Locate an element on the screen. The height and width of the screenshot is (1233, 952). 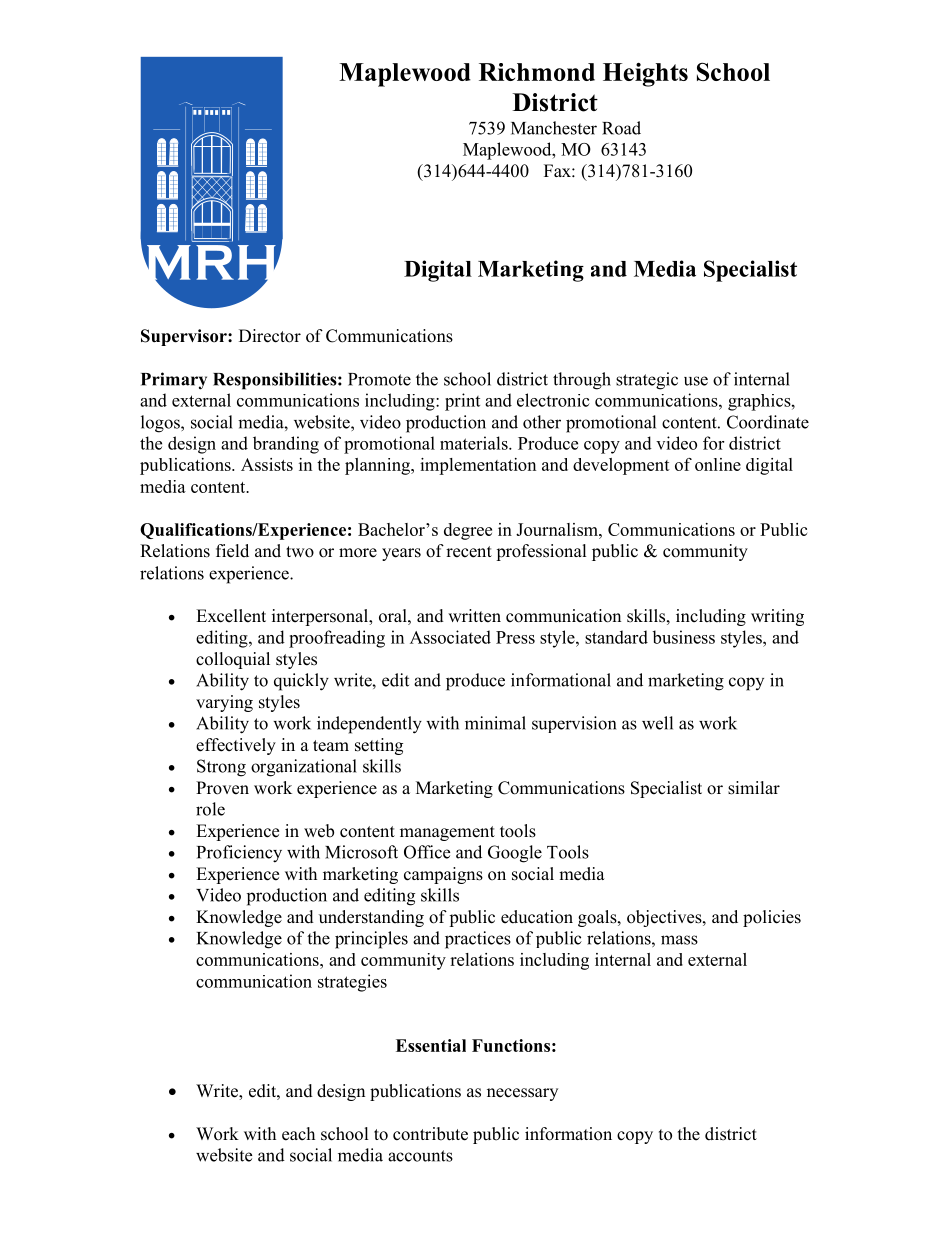
Richmond is located at coordinates (537, 72).
